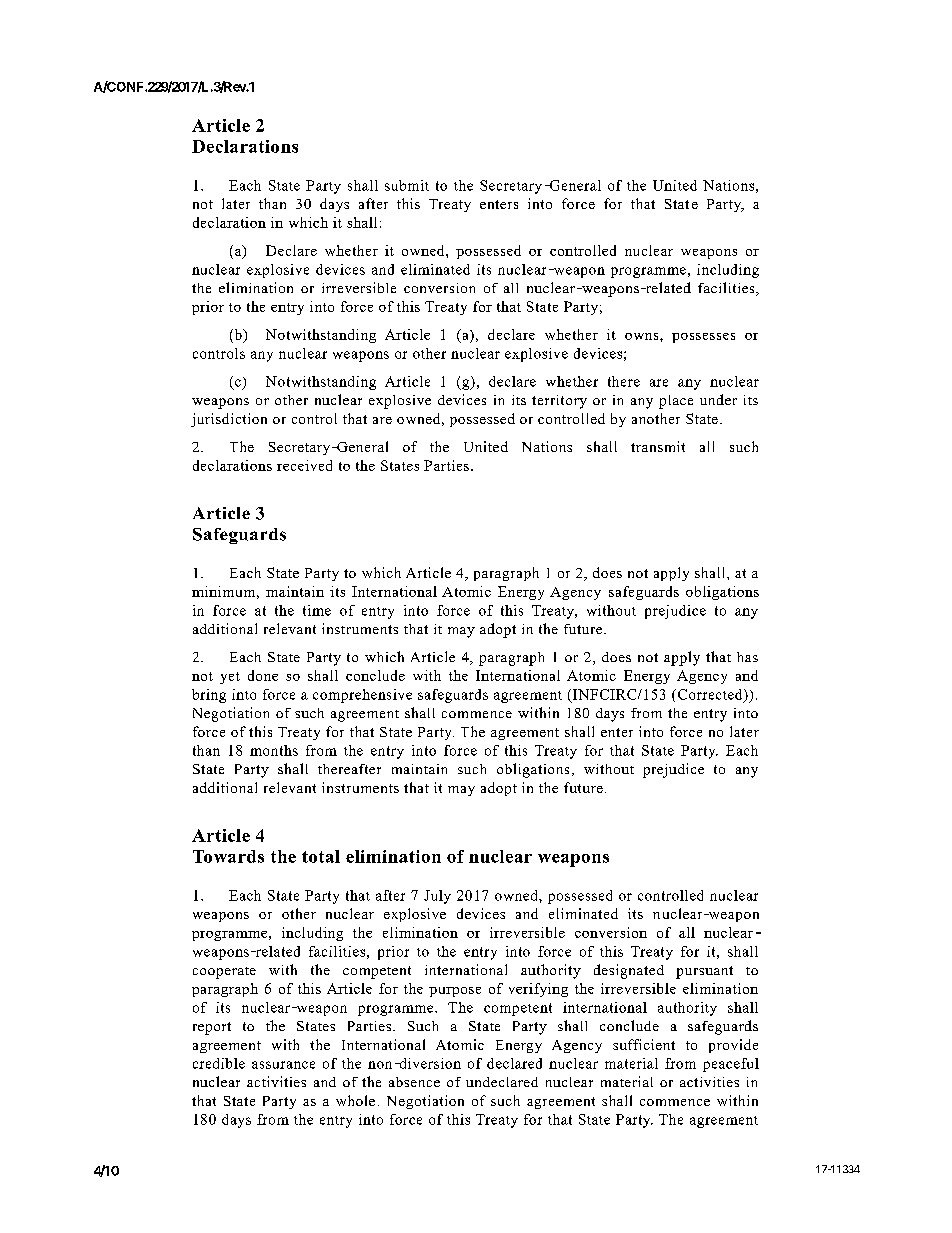 The height and width of the page is (1233, 952). Describe the element at coordinates (274, 750) in the page. I see `months` at that location.
